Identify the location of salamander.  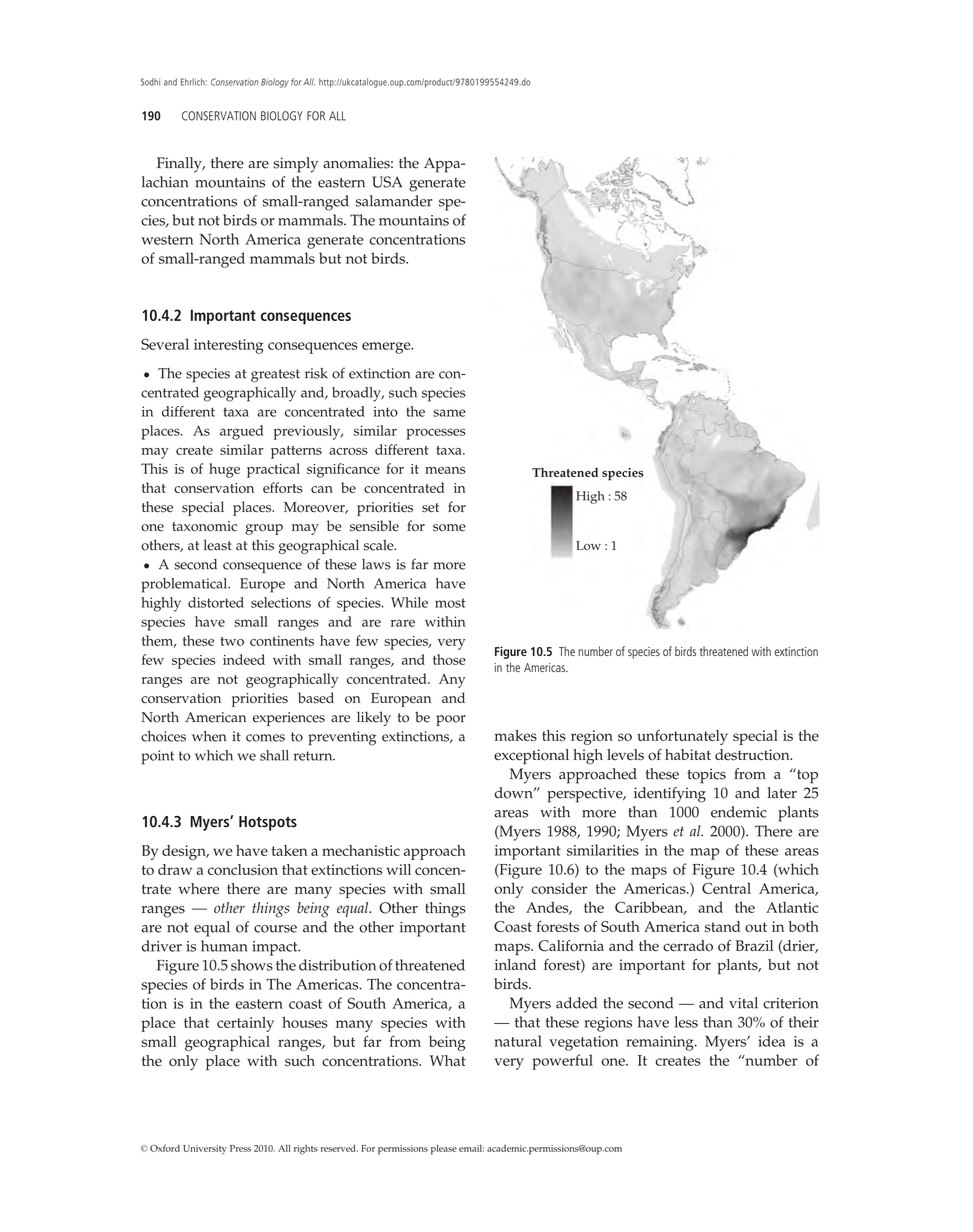
(394, 201).
